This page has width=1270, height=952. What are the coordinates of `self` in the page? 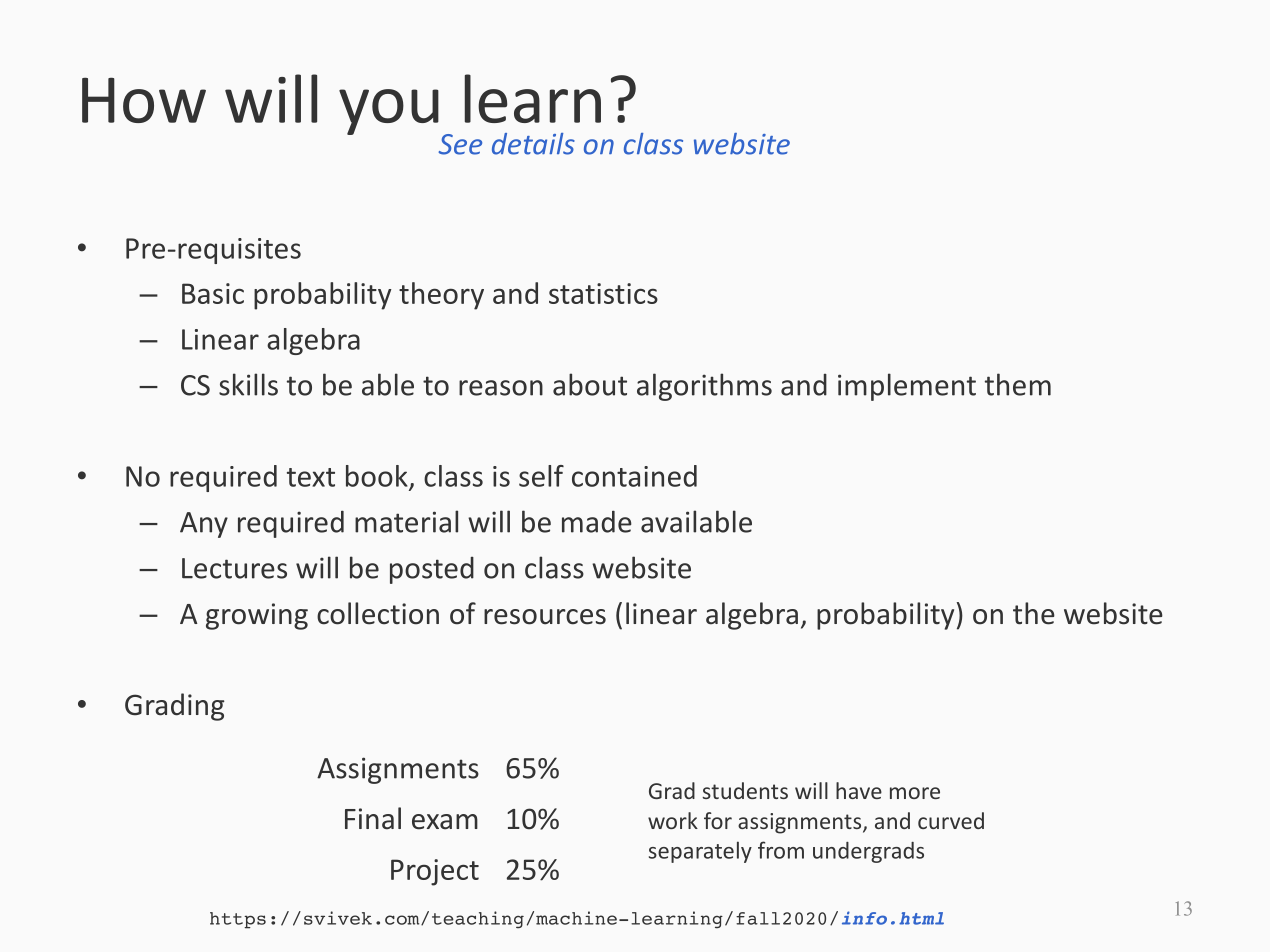 It's located at (541, 476).
